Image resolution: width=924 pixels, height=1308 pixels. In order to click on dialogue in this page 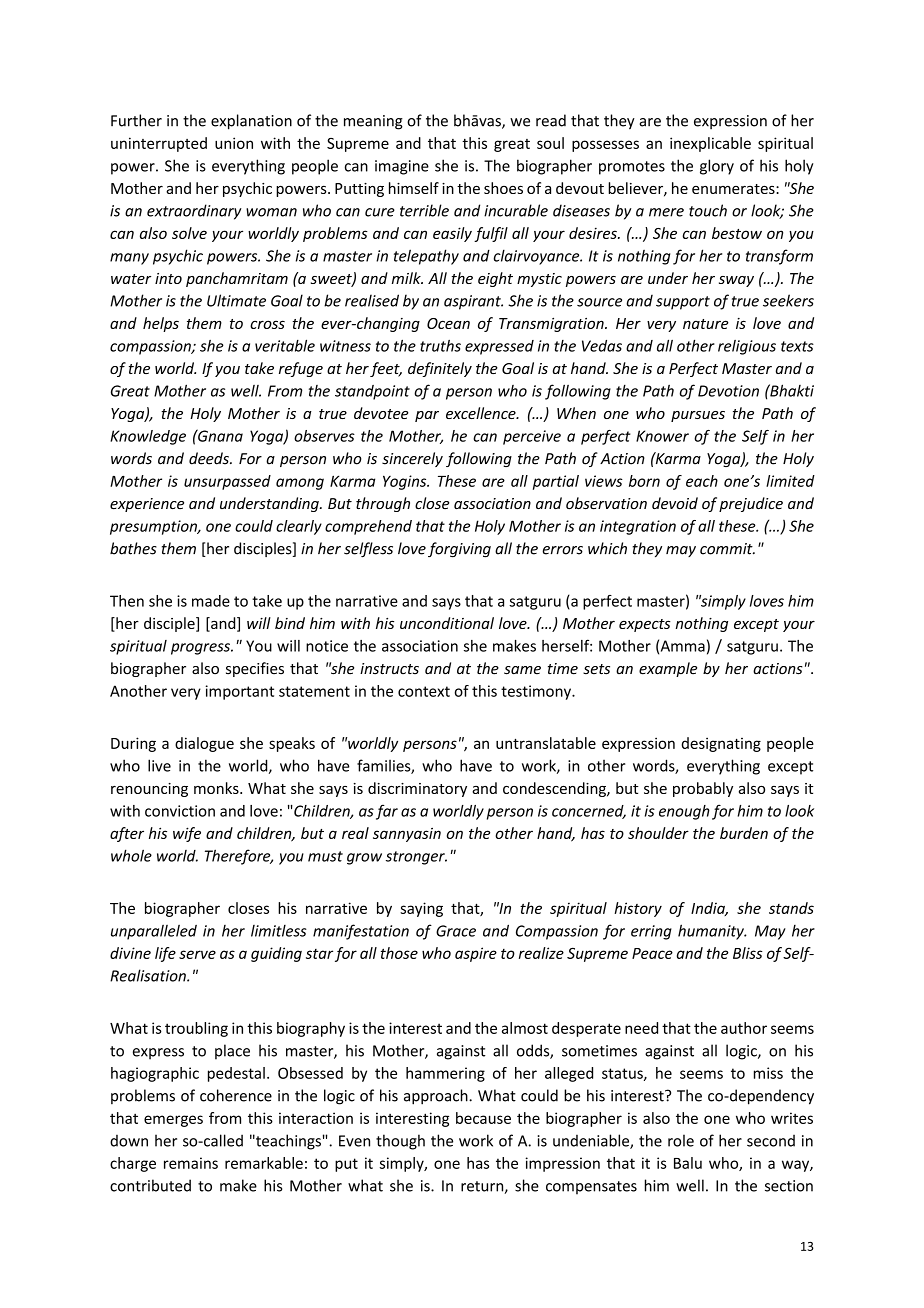, I will do `click(204, 744)`.
